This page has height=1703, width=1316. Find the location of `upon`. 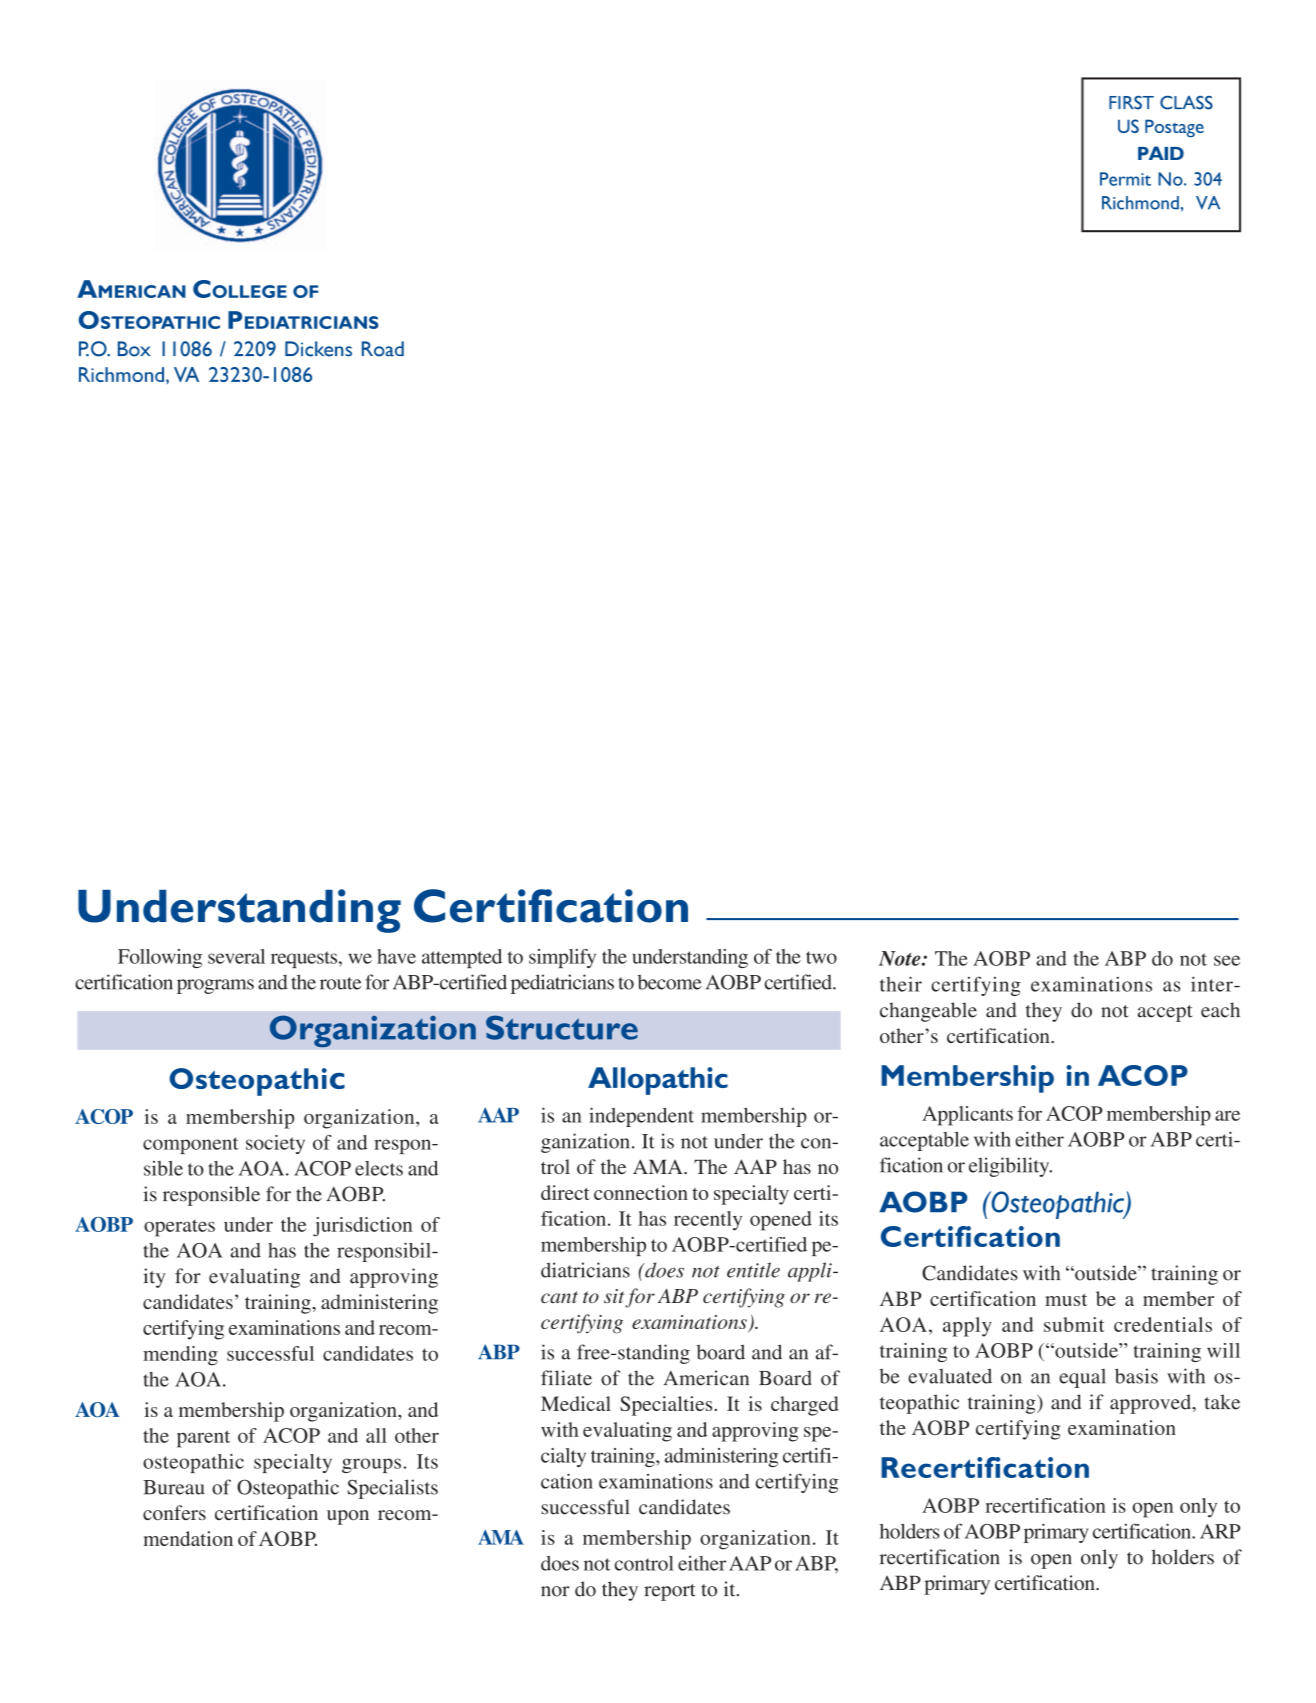

upon is located at coordinates (348, 1517).
